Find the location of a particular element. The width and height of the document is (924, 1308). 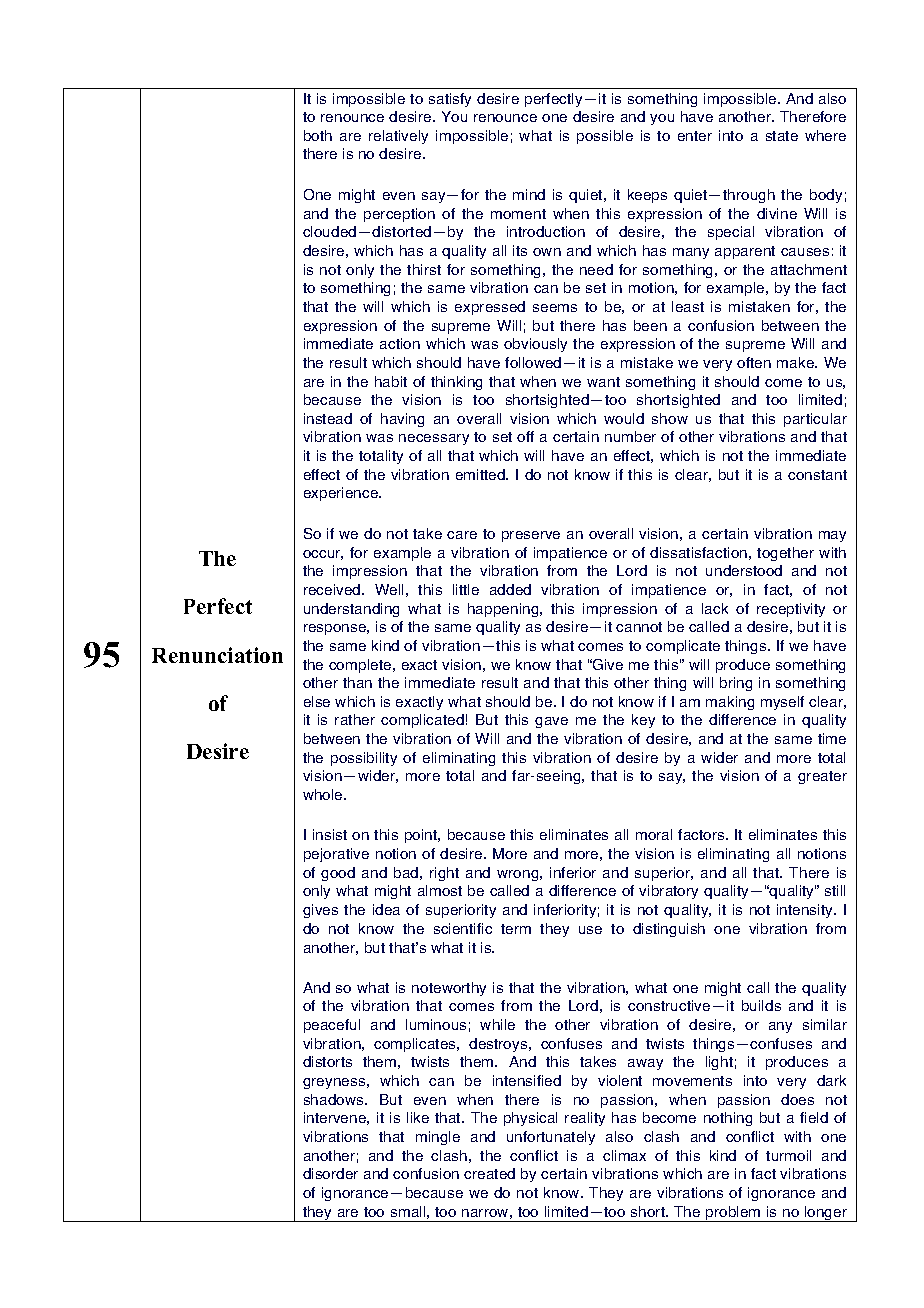

both is located at coordinates (318, 135).
